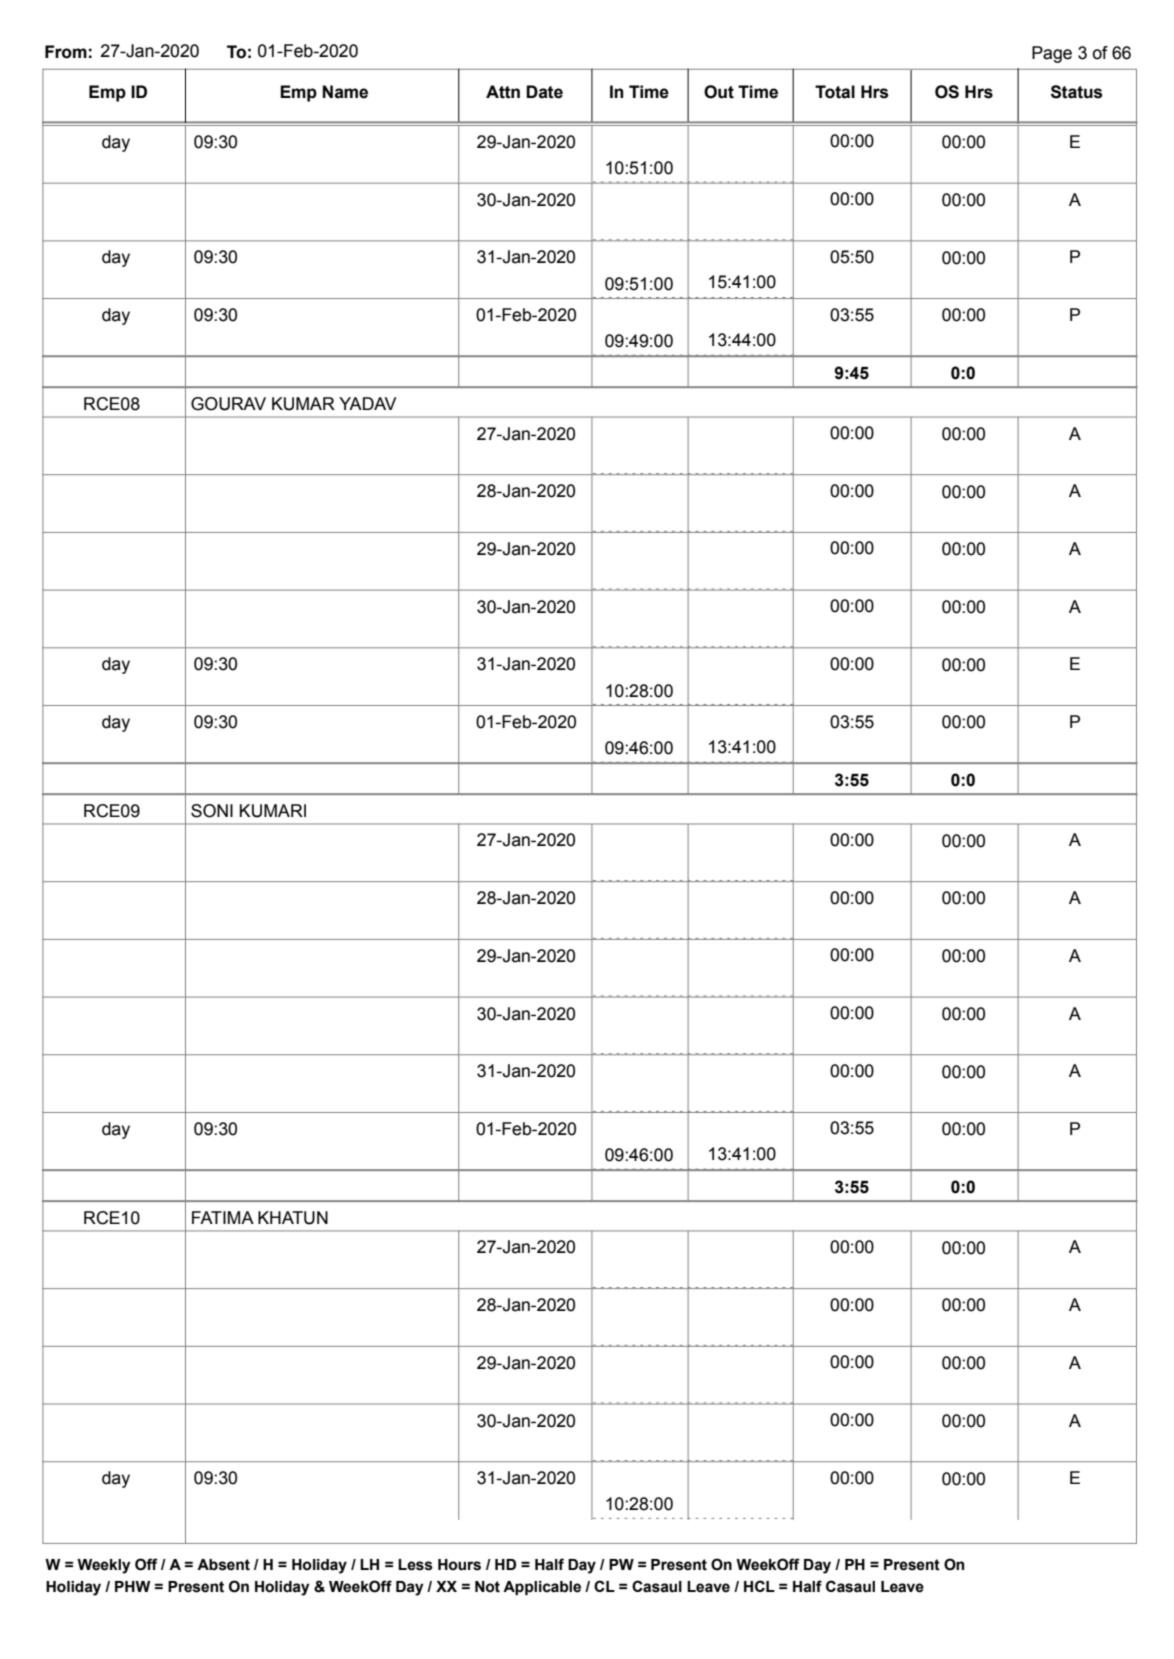 The image size is (1174, 1659). What do you see at coordinates (1052, 54) in the screenshot?
I see `Page` at bounding box center [1052, 54].
